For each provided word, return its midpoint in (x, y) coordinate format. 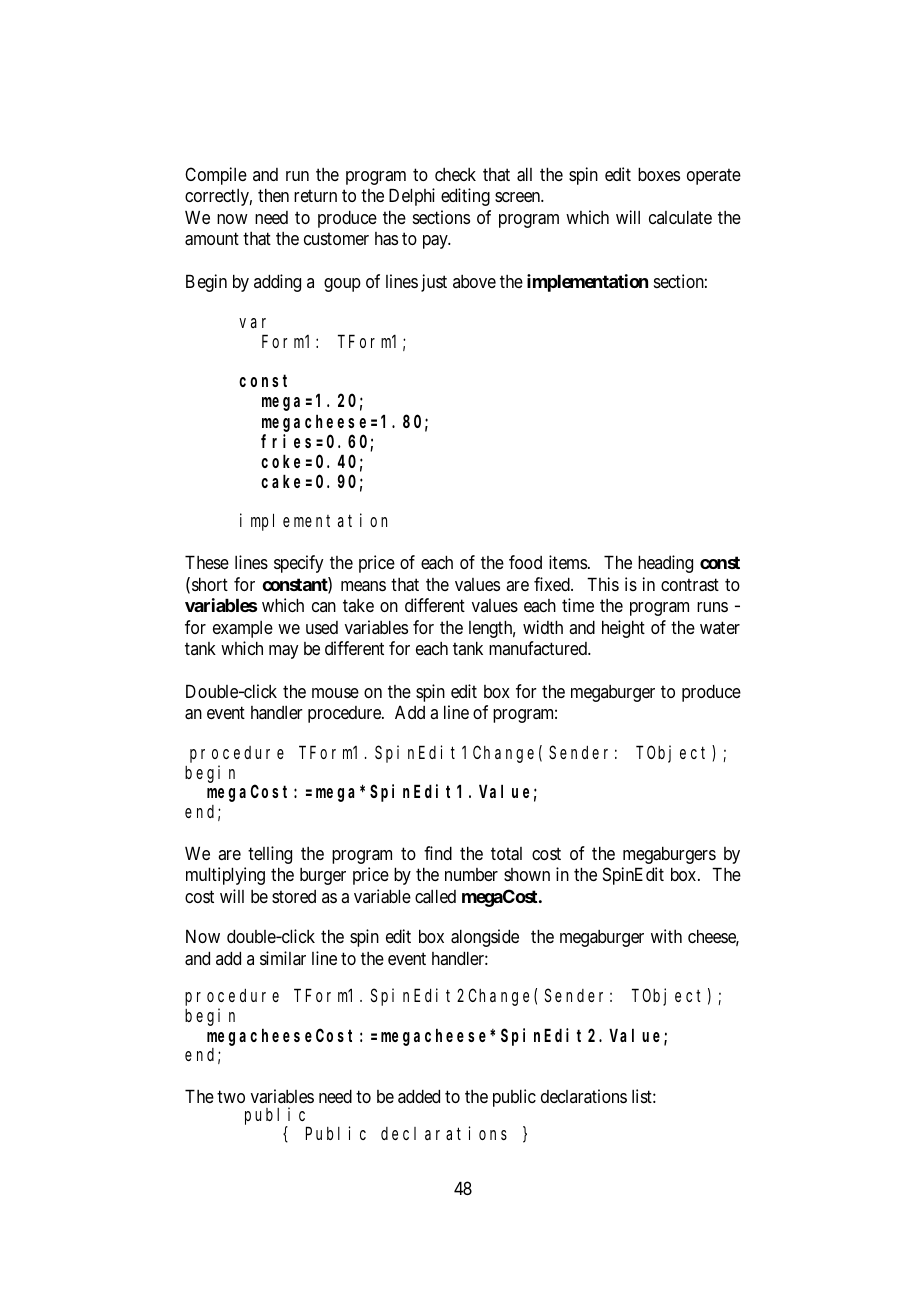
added (419, 1096)
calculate (680, 217)
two (231, 1096)
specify (299, 564)
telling (270, 855)
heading (665, 564)
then (273, 195)
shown (527, 874)
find (438, 853)
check (455, 174)
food (525, 562)
